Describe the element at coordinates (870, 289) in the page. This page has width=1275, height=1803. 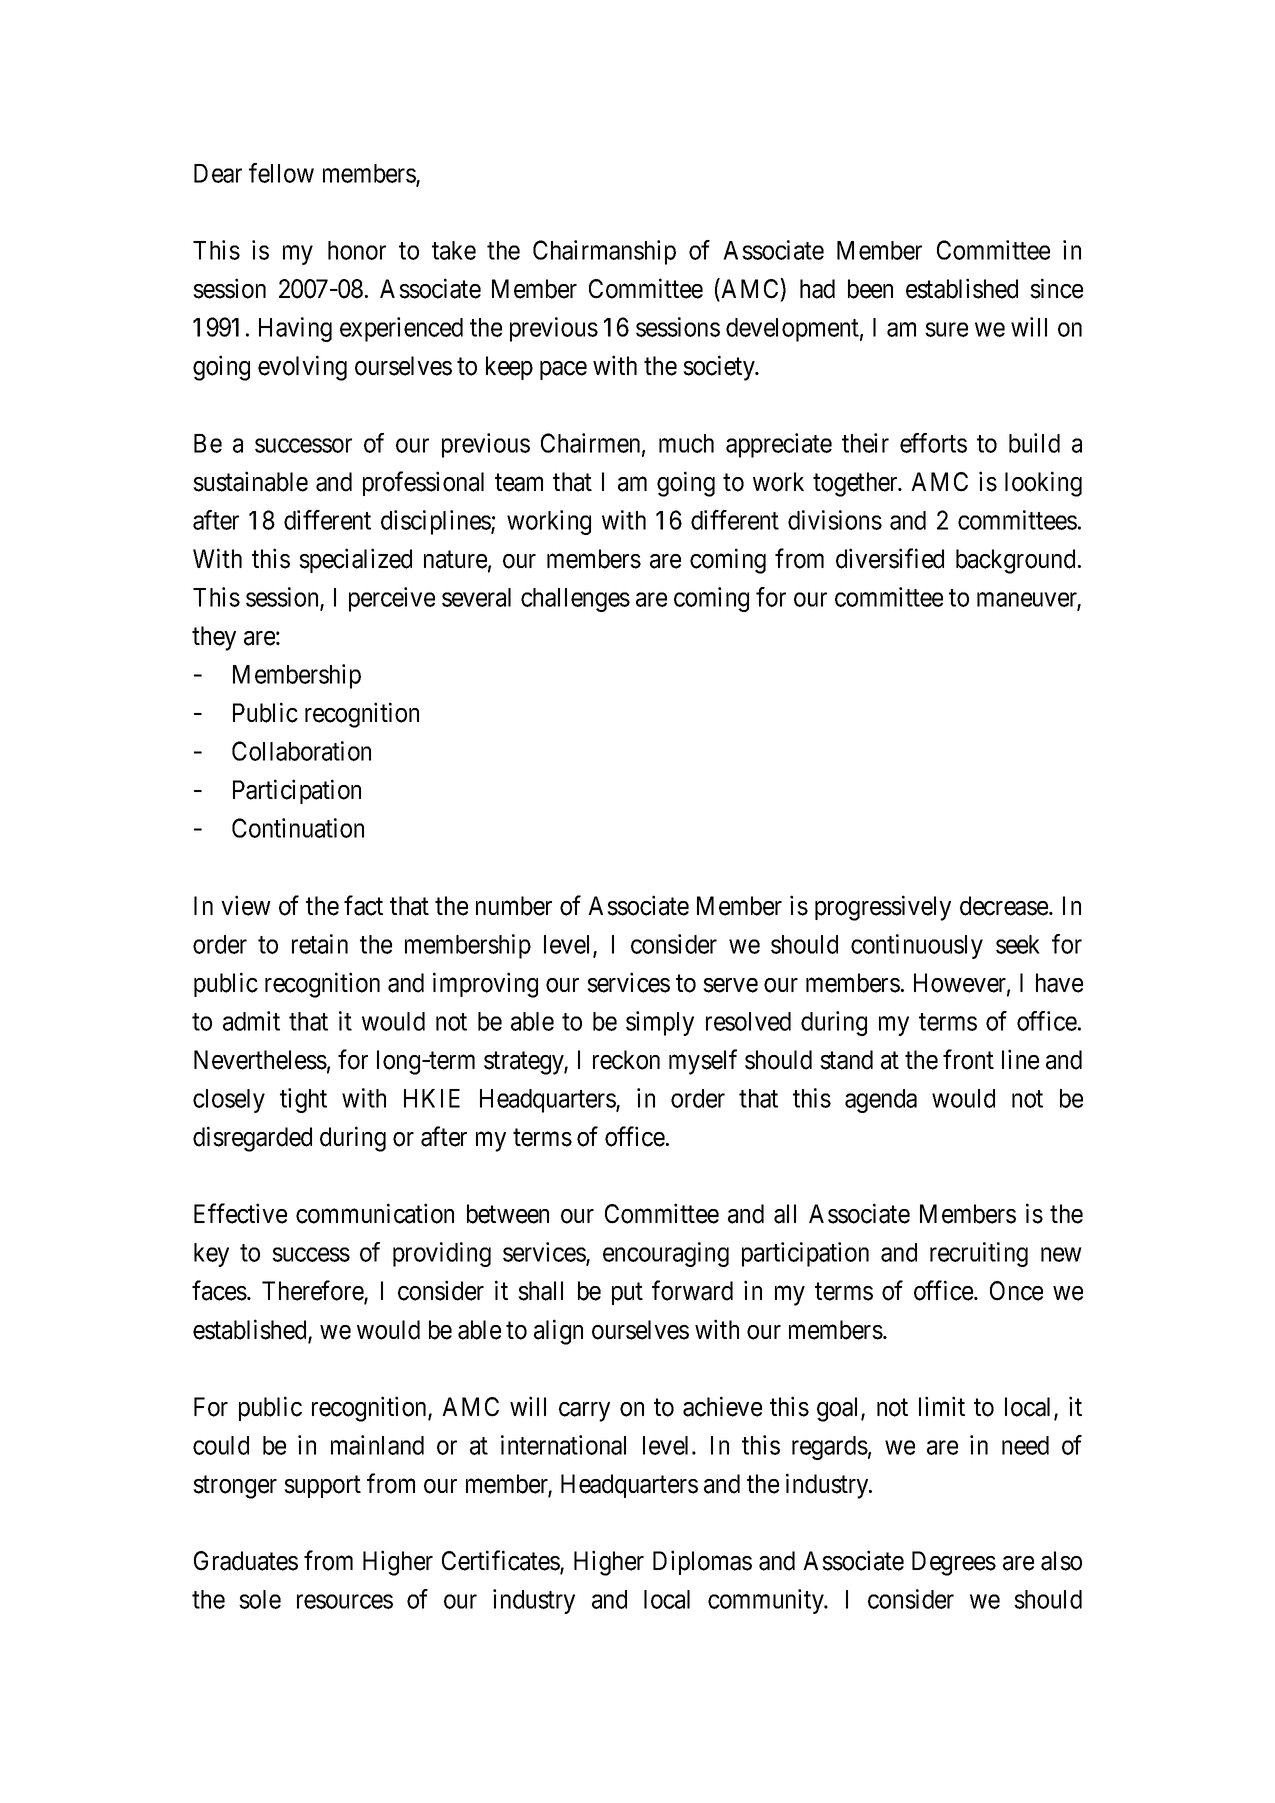
I see `been` at that location.
